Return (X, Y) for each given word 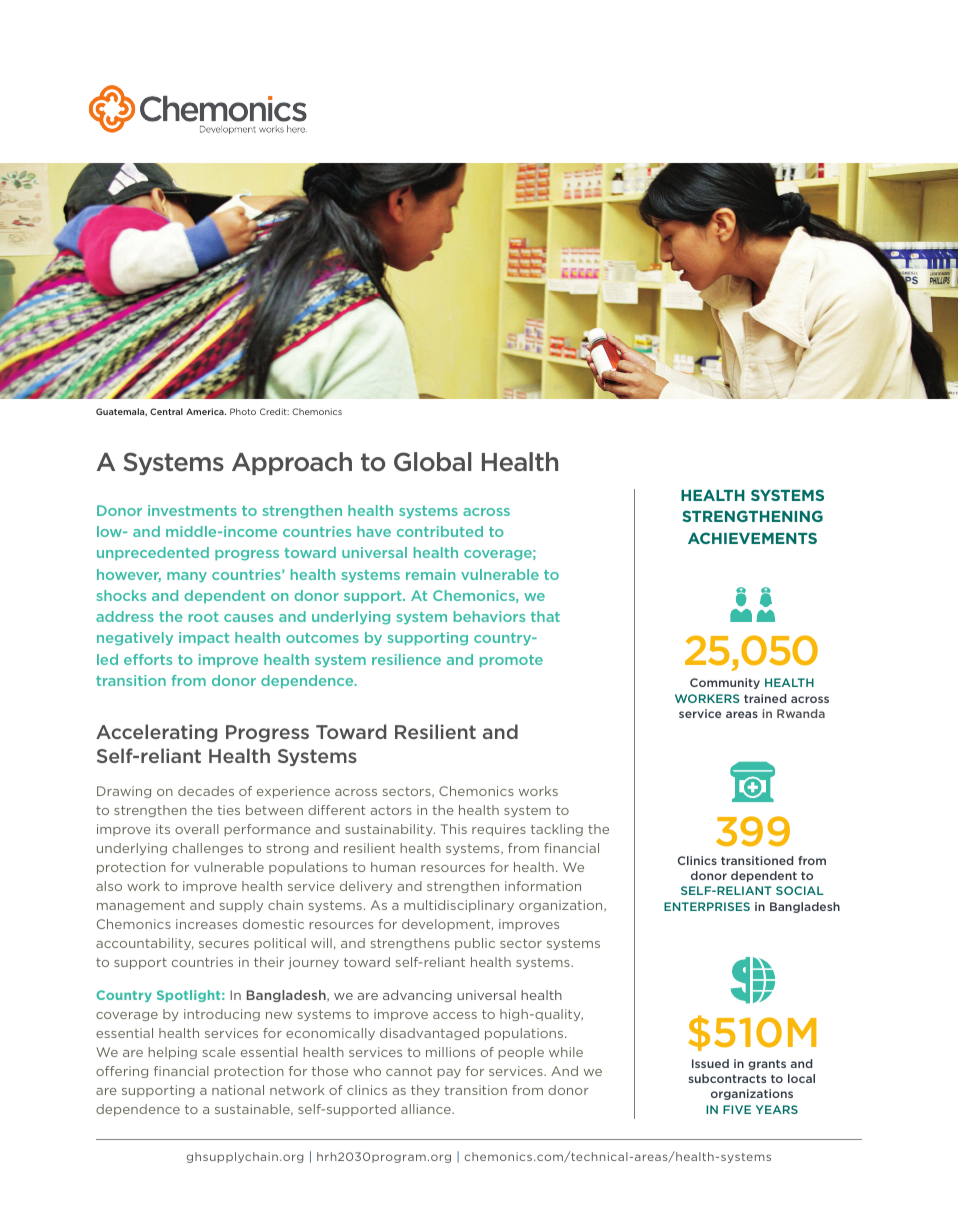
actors (391, 810)
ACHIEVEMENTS (752, 538)
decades (206, 791)
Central (166, 411)
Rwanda (801, 713)
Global (432, 462)
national (238, 1090)
